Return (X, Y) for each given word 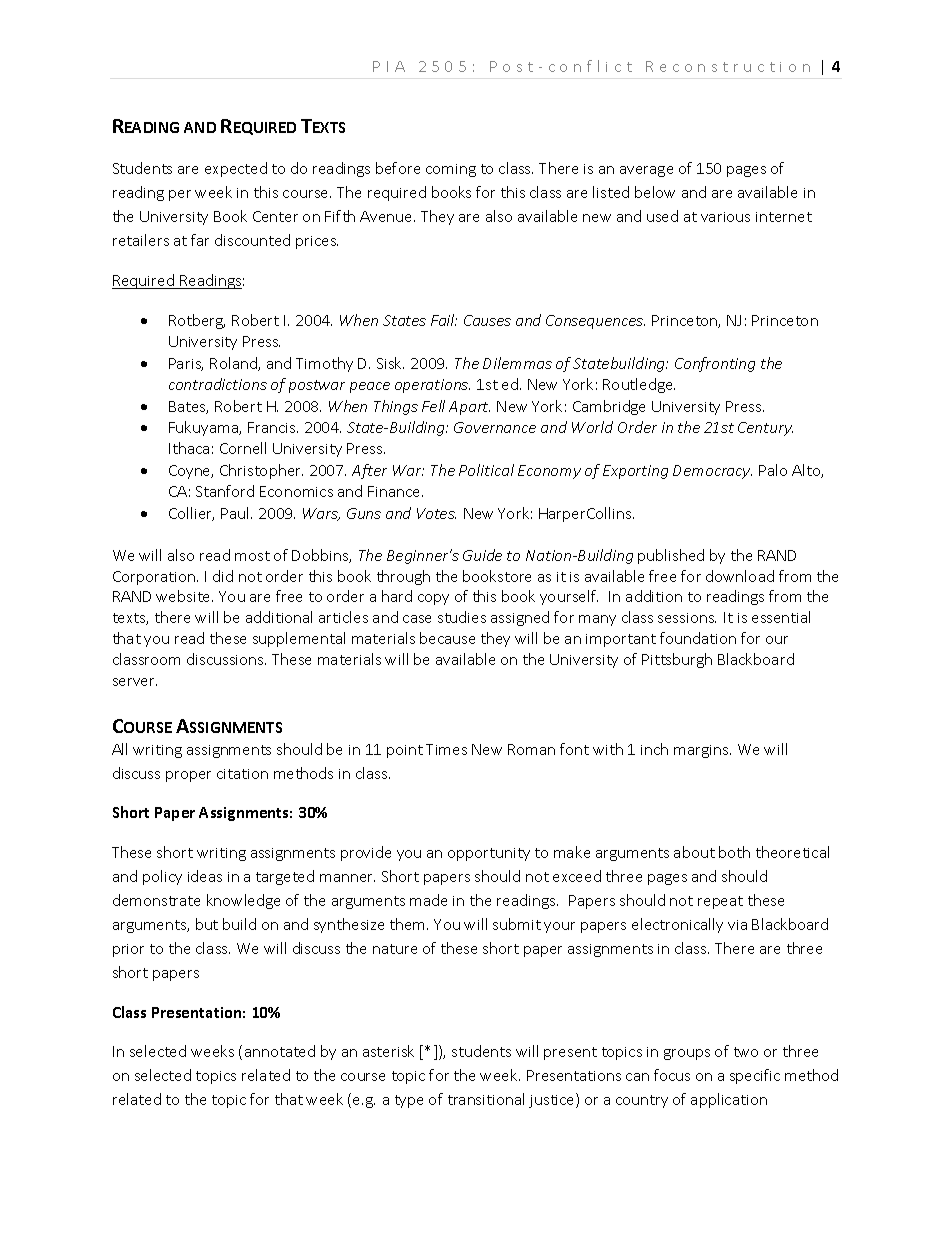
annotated (280, 1051)
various (725, 217)
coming (451, 170)
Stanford (225, 491)
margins (702, 751)
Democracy (712, 472)
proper (188, 776)
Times (446, 749)
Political (486, 470)
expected (236, 169)
